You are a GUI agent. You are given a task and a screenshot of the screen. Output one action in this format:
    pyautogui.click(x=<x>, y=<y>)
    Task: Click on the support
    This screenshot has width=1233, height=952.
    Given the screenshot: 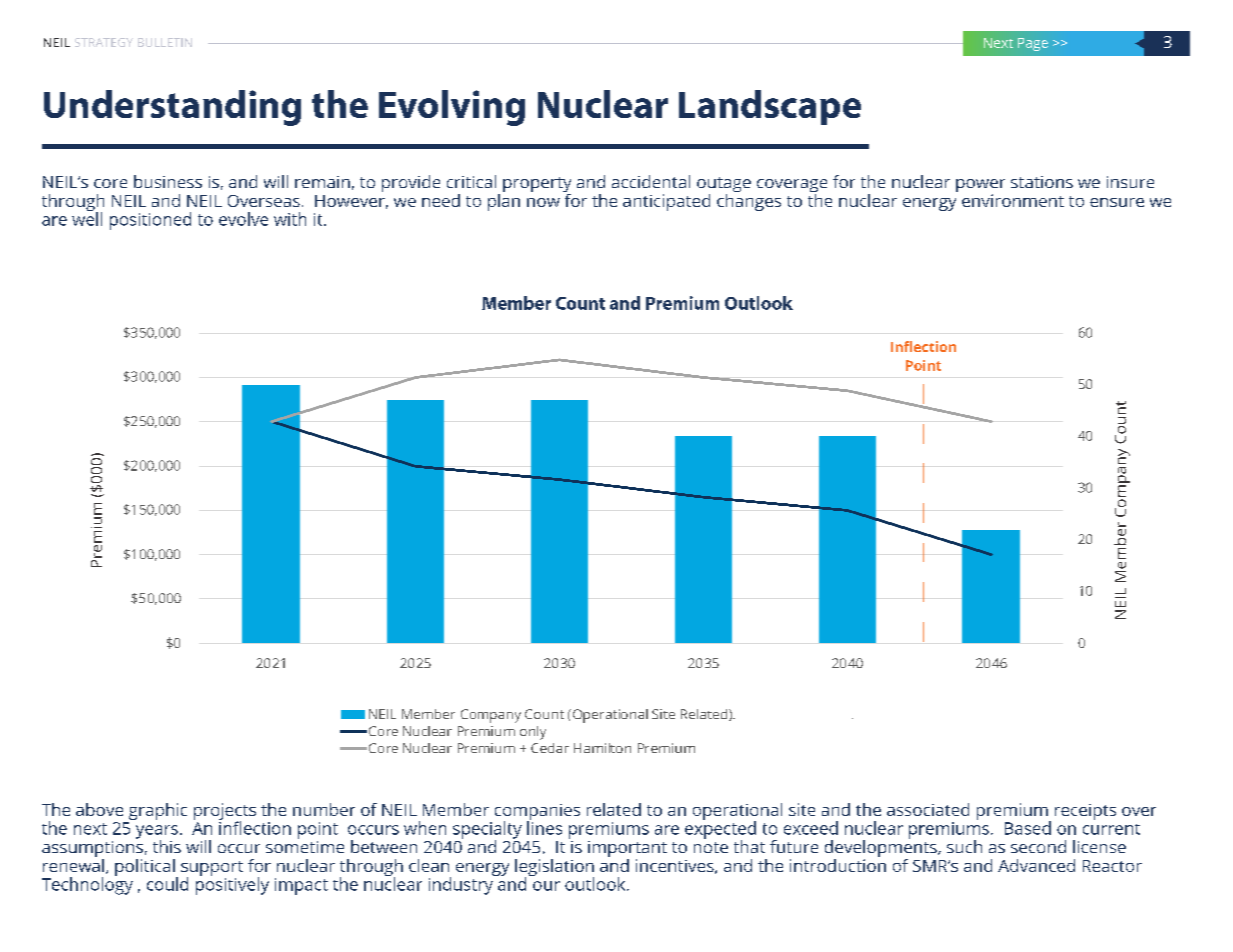 What is the action you would take?
    pyautogui.click(x=212, y=869)
